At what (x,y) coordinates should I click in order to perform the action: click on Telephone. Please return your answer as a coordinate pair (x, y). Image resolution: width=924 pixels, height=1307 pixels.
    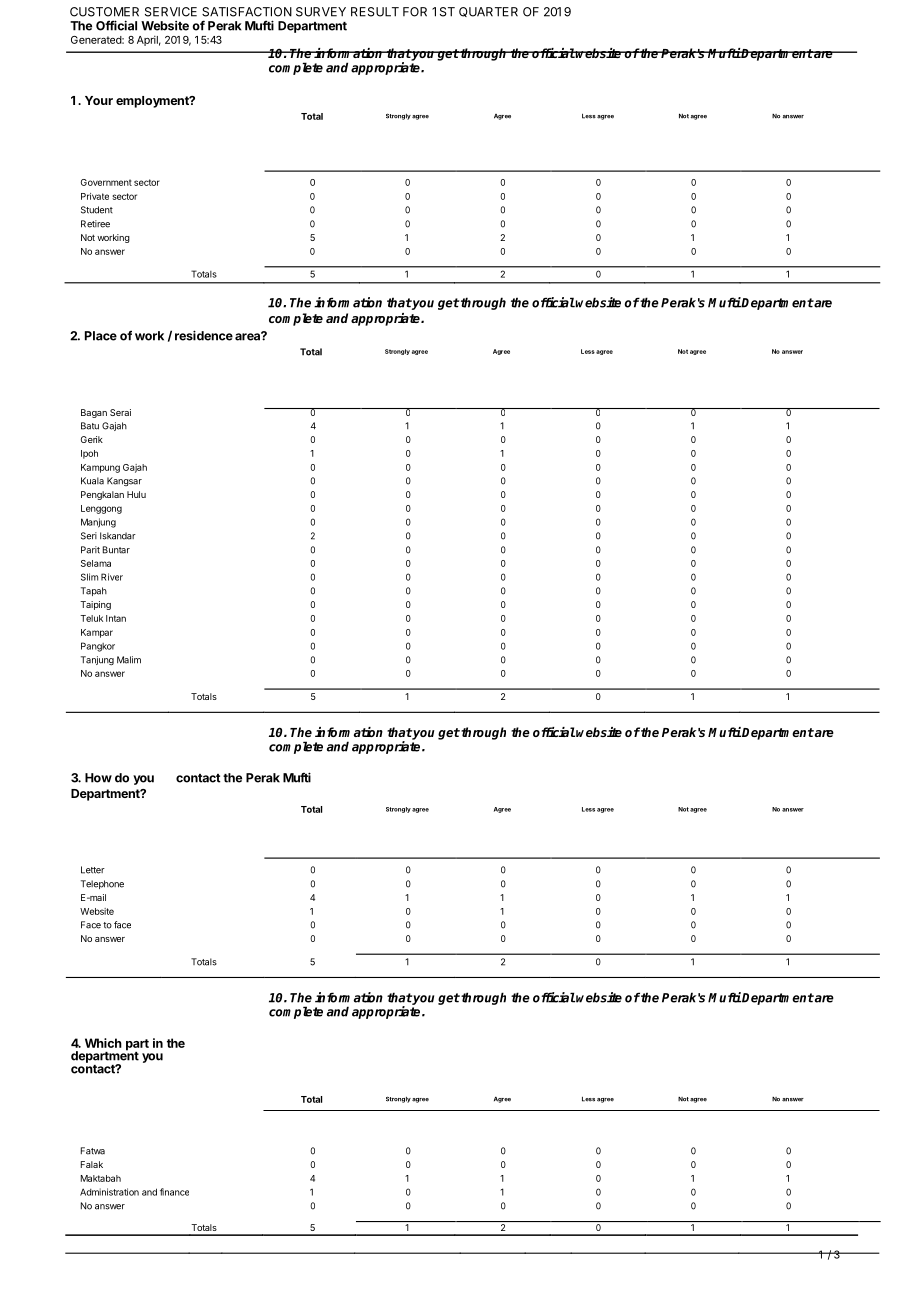
    Looking at the image, I should click on (102, 884).
